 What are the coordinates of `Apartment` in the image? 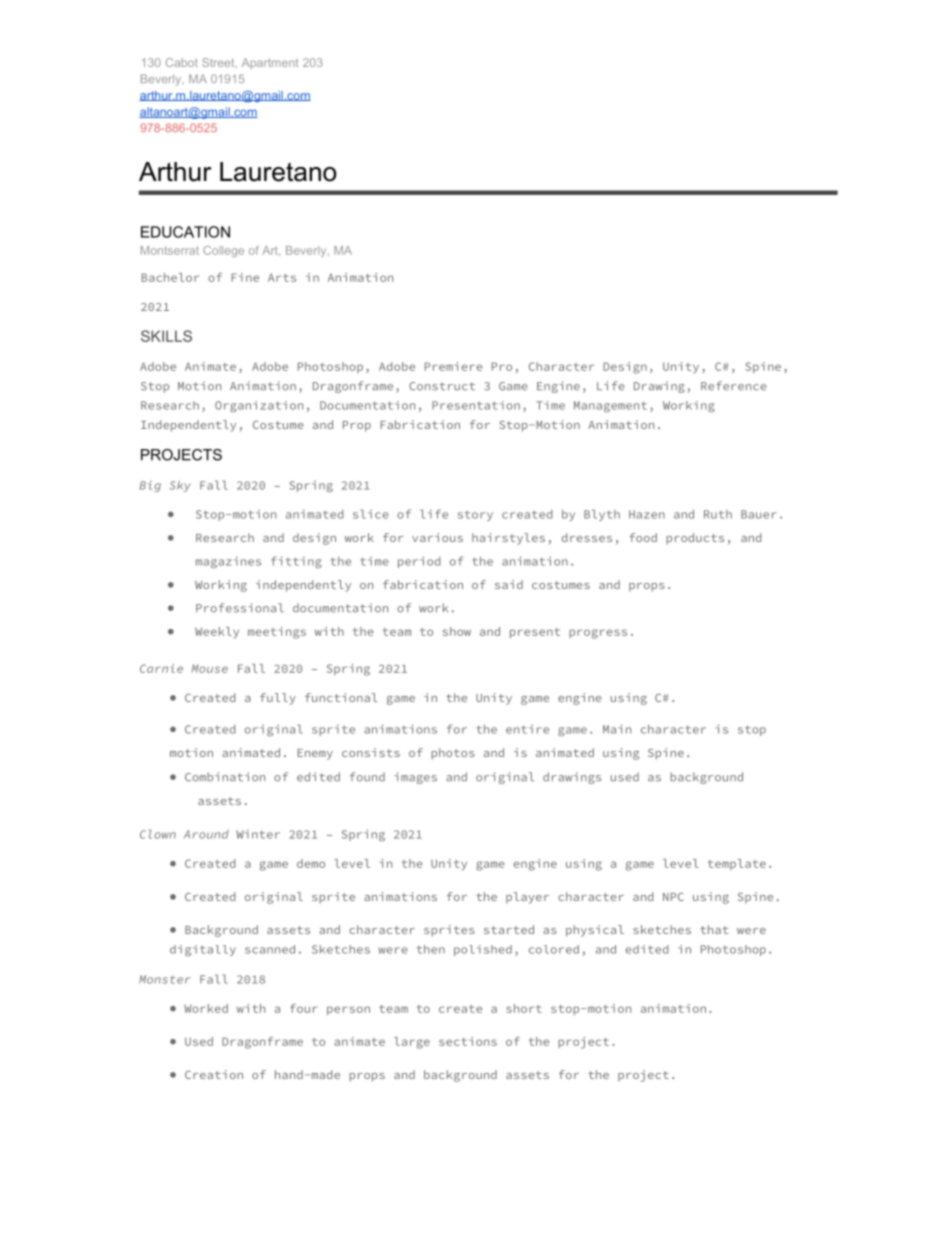 It's located at (270, 63).
